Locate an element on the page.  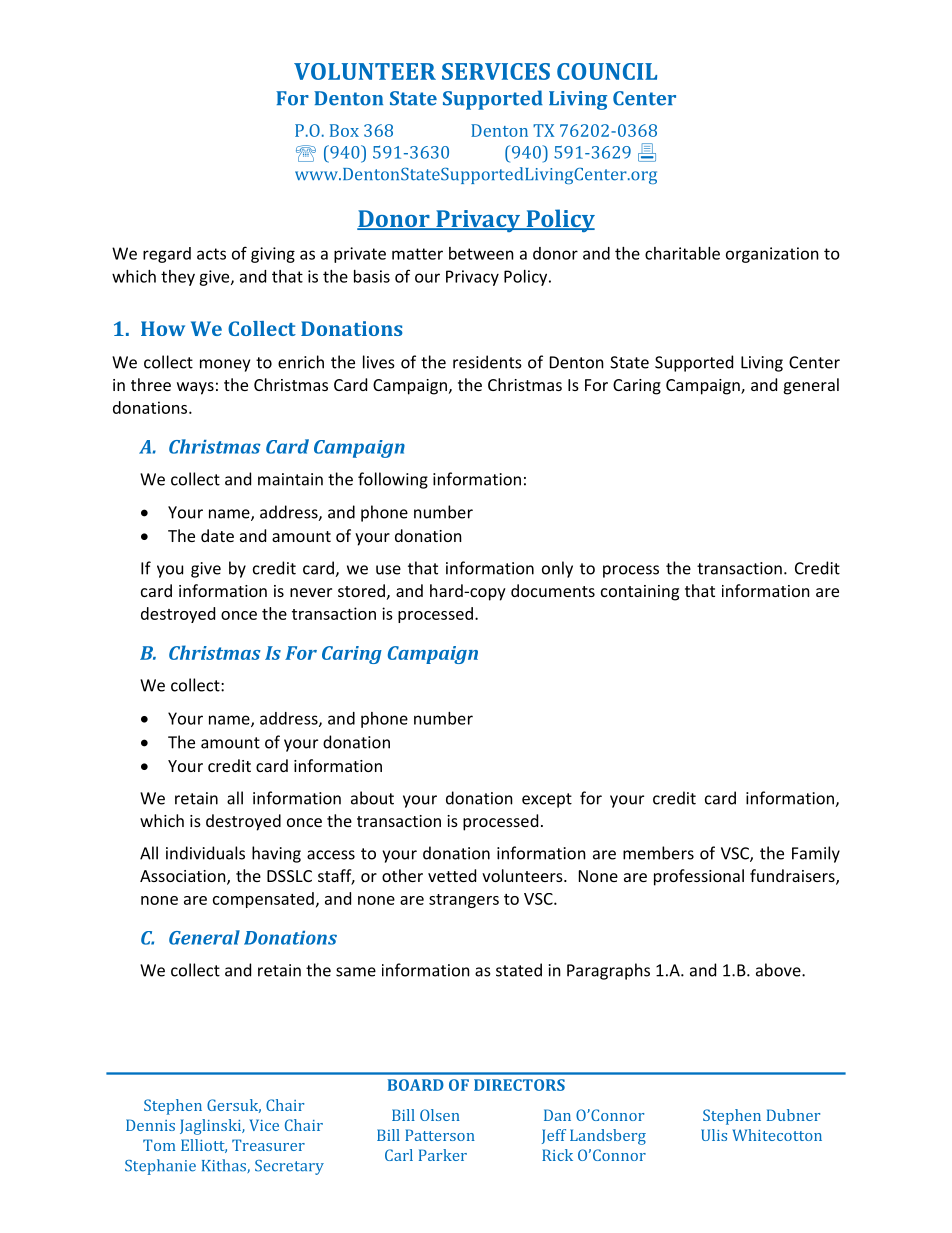
except is located at coordinates (547, 800).
